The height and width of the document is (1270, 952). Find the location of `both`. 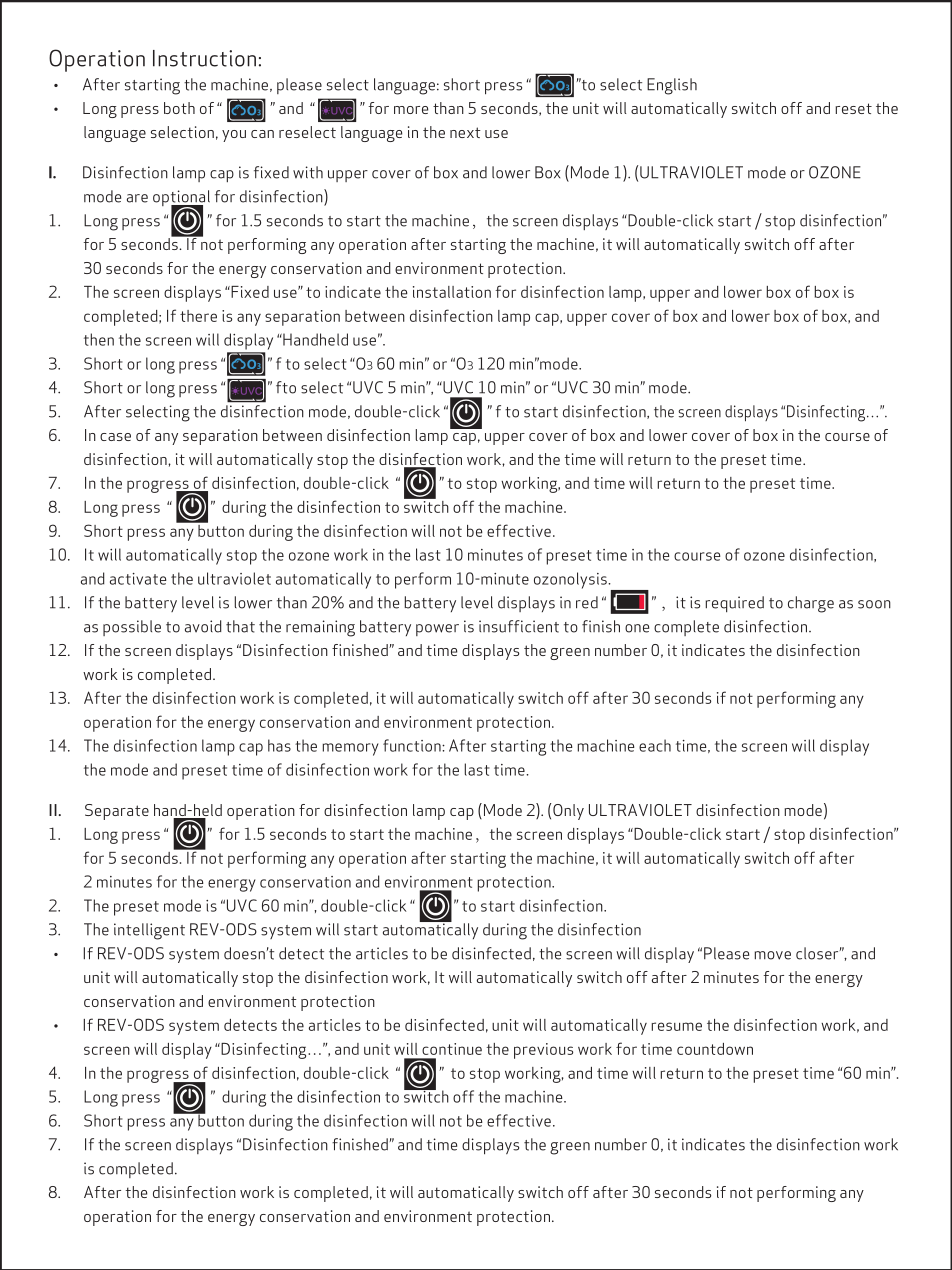

both is located at coordinates (179, 108).
